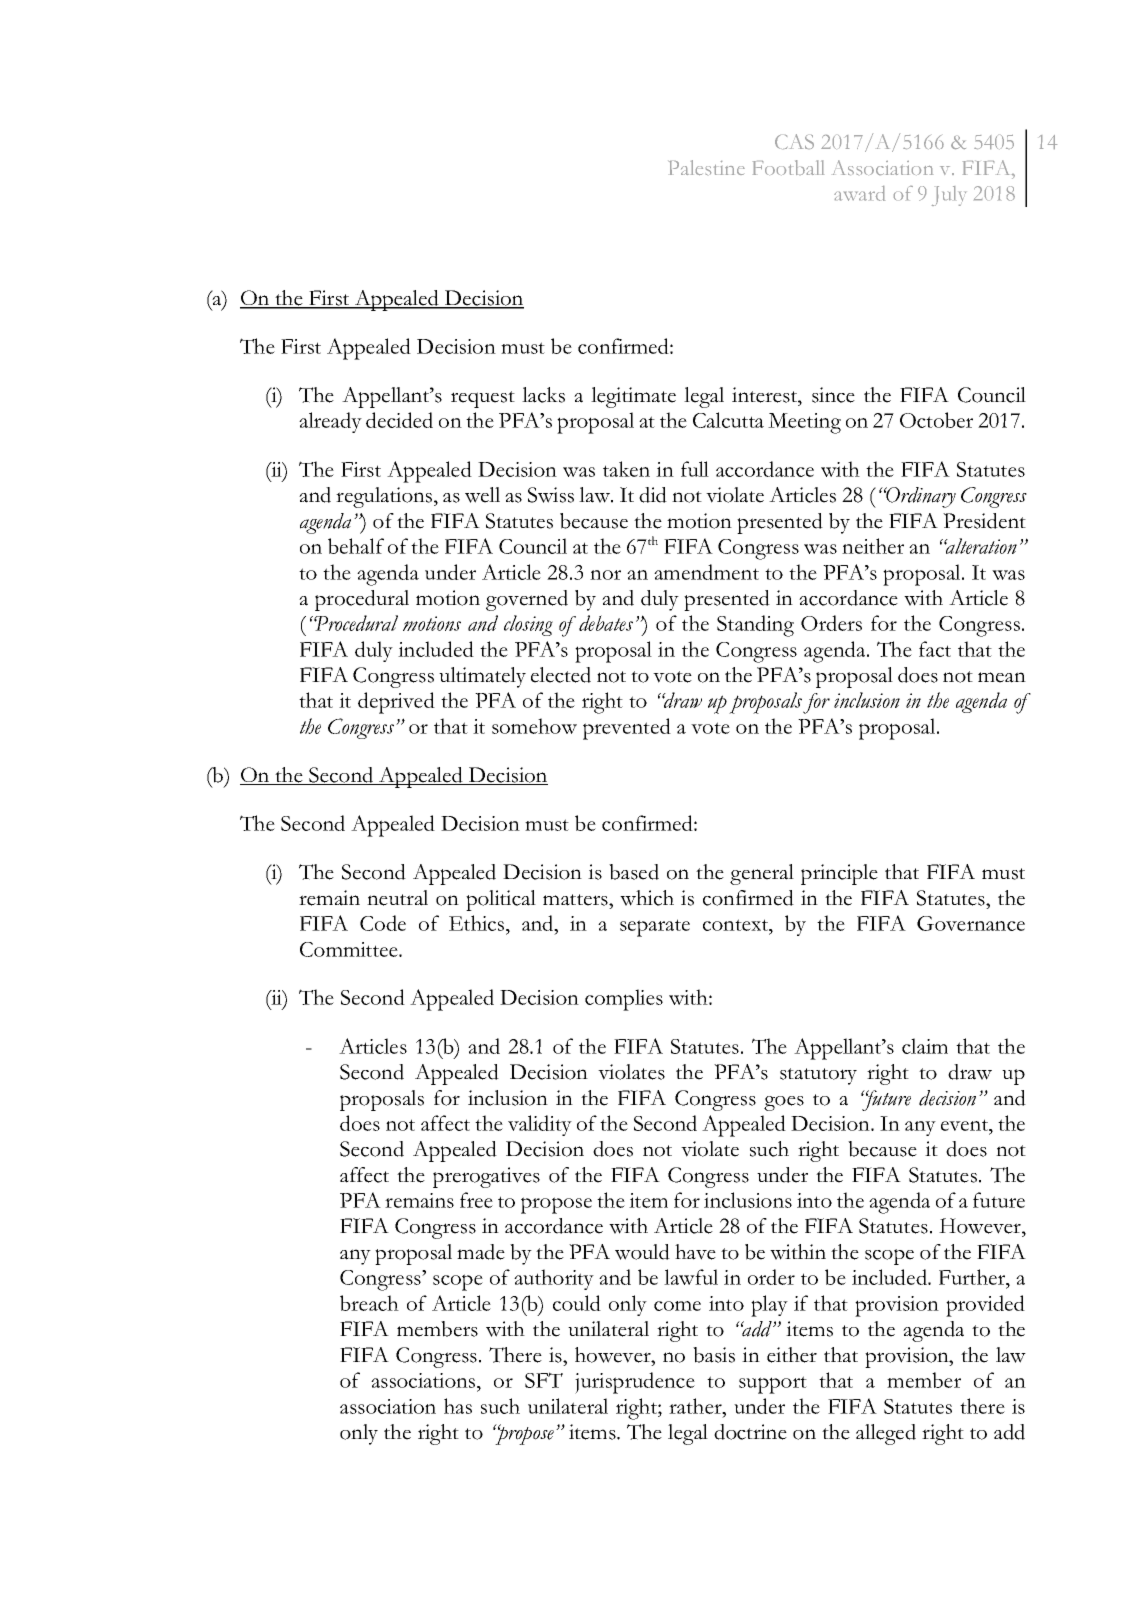 This screenshot has width=1134, height=1603. I want to click on request, so click(483, 399).
